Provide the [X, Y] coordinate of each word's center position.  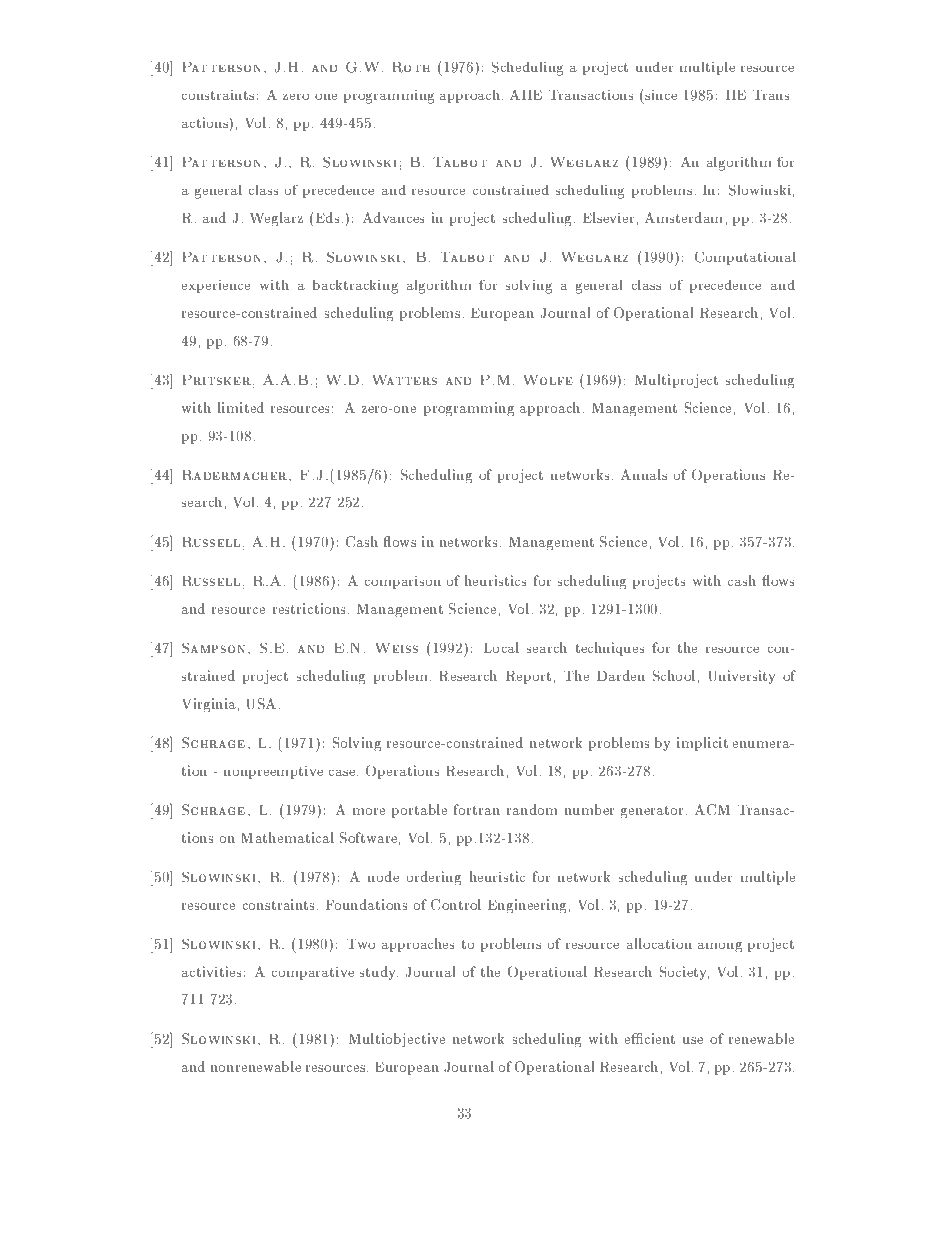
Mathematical [288, 837]
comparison [403, 582]
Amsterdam [684, 217]
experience [216, 286]
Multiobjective [397, 1040]
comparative [313, 973]
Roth [411, 67]
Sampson [213, 648]
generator [652, 812]
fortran [477, 809]
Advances [394, 217]
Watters [405, 380]
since [661, 95]
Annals [644, 474]
